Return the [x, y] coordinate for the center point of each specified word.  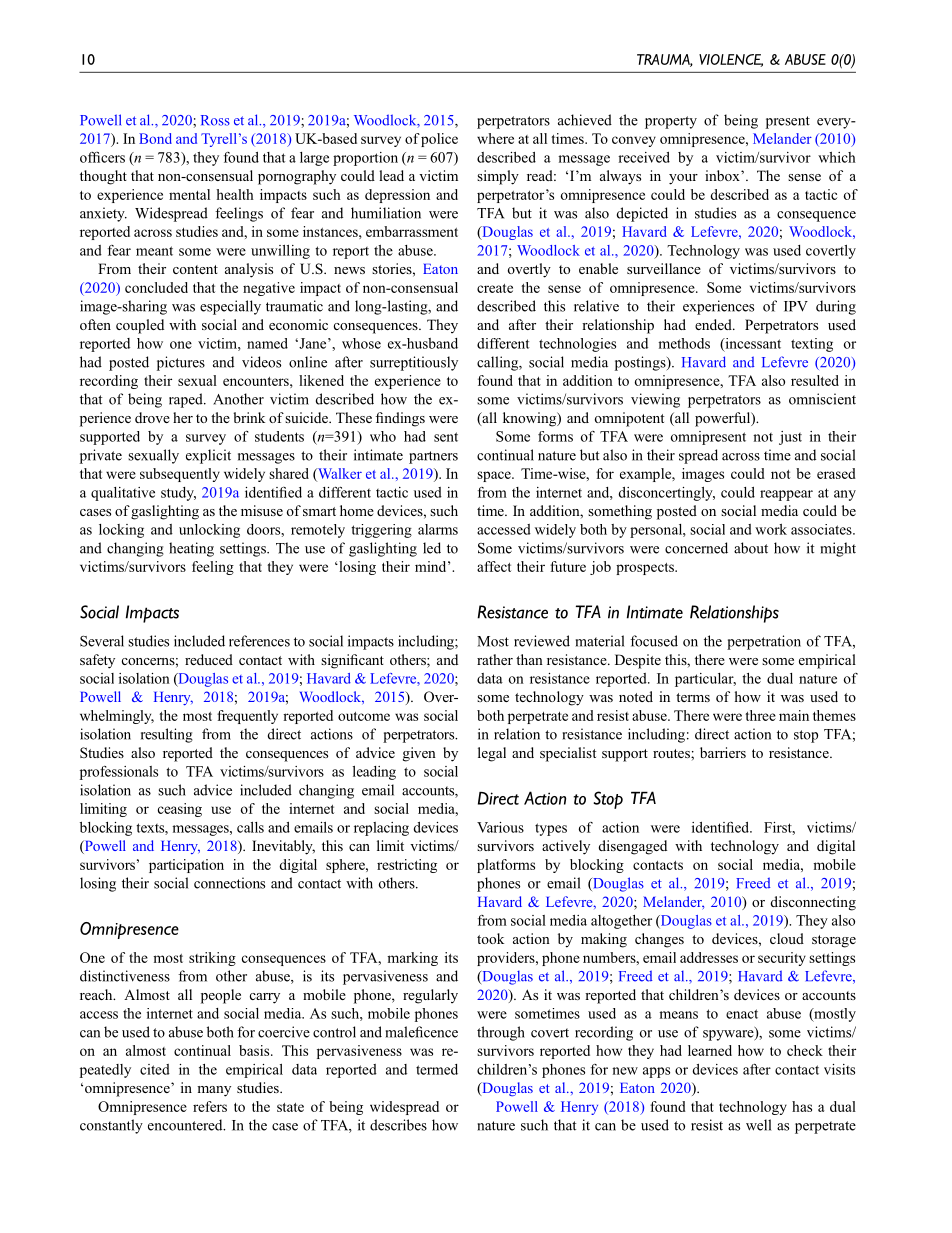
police [439, 140]
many [214, 1091]
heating [191, 549]
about [751, 548]
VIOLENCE [731, 60]
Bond [155, 138]
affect [494, 566]
